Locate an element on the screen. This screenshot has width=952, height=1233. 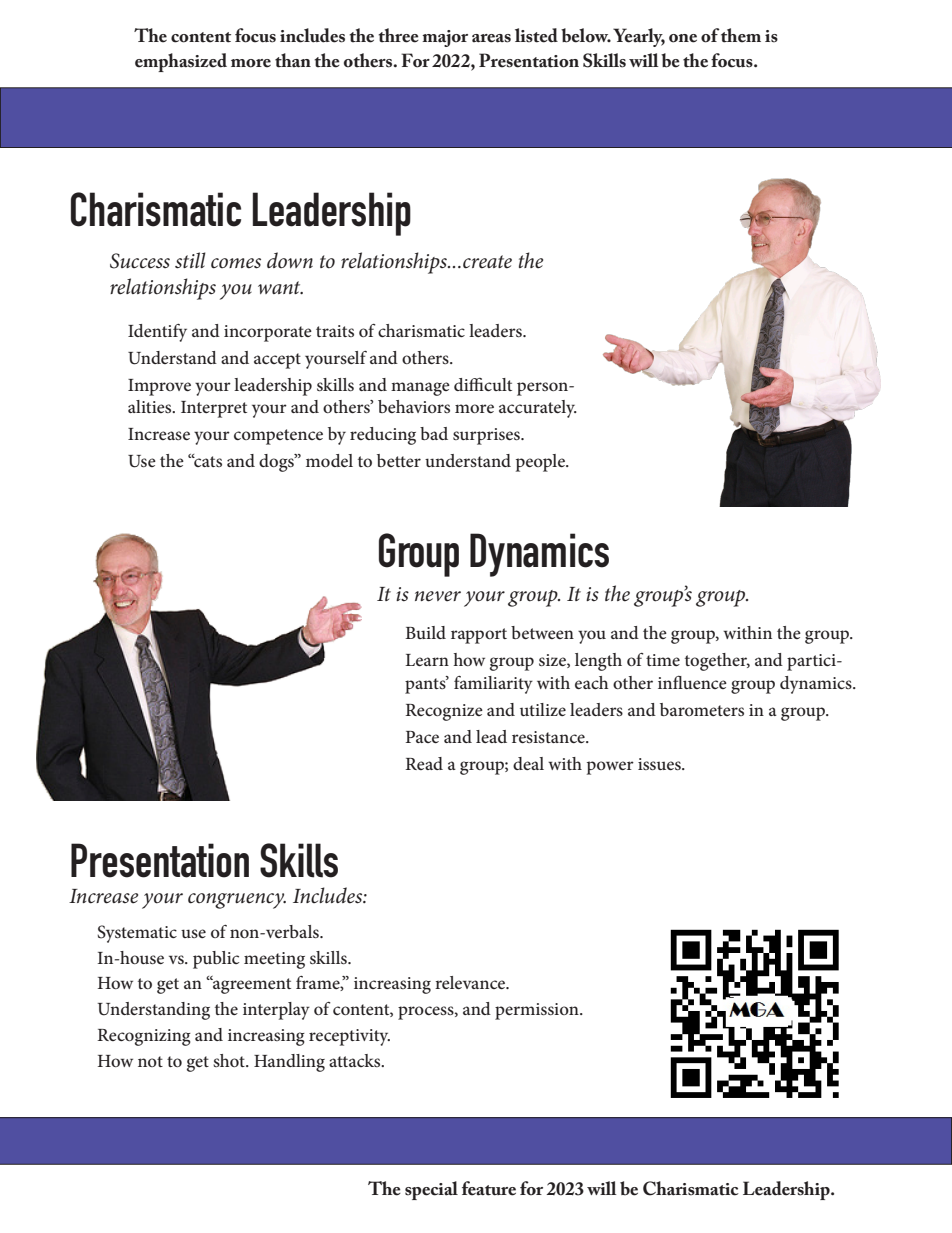
competence is located at coordinates (278, 437).
